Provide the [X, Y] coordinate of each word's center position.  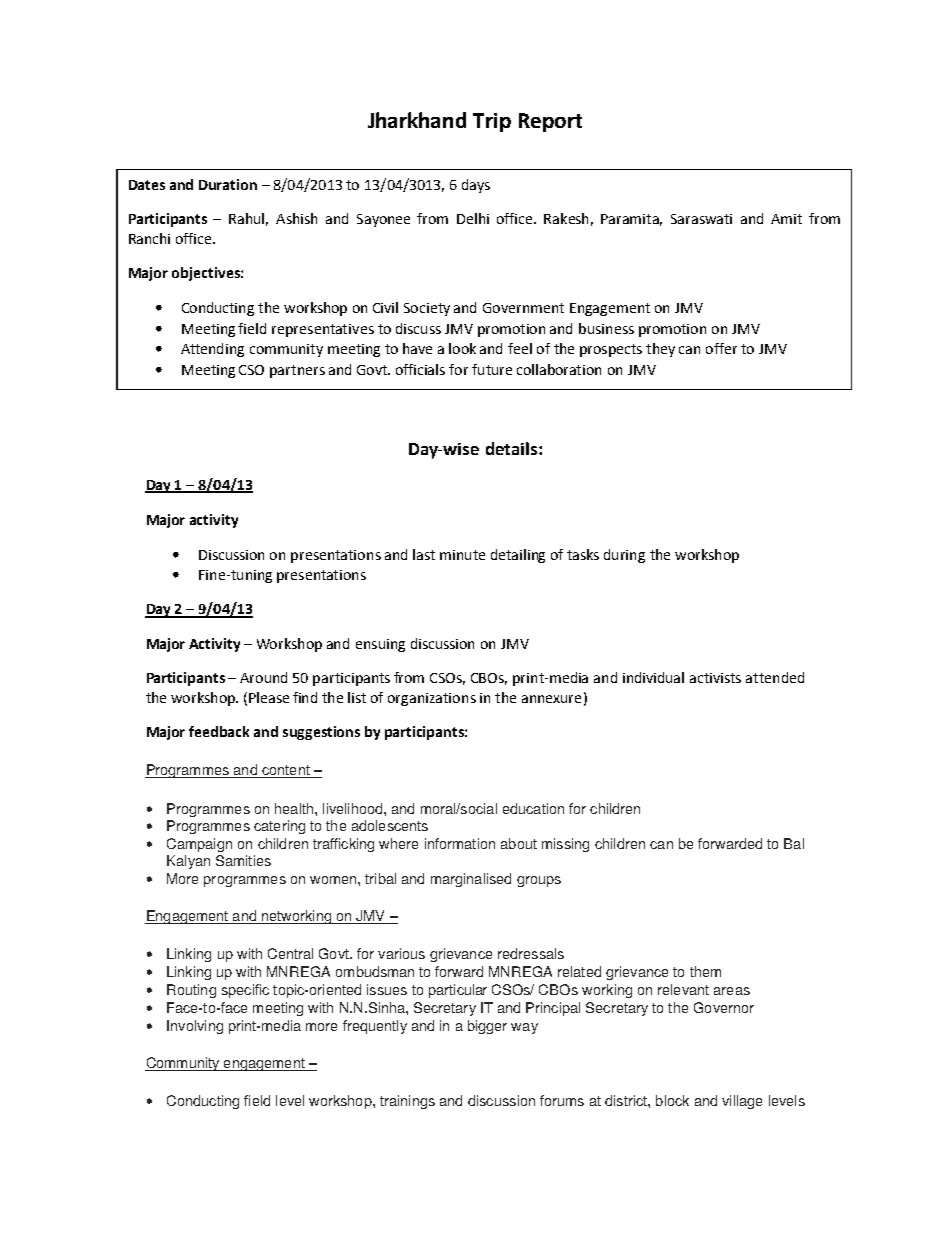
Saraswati [701, 219]
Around [263, 677]
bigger [487, 1027]
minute [462, 555]
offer [721, 348]
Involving [195, 1027]
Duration [228, 184]
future [492, 369]
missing [565, 845]
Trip [492, 122]
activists [715, 678]
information [460, 843]
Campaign [199, 845]
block [672, 1100]
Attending [212, 350]
